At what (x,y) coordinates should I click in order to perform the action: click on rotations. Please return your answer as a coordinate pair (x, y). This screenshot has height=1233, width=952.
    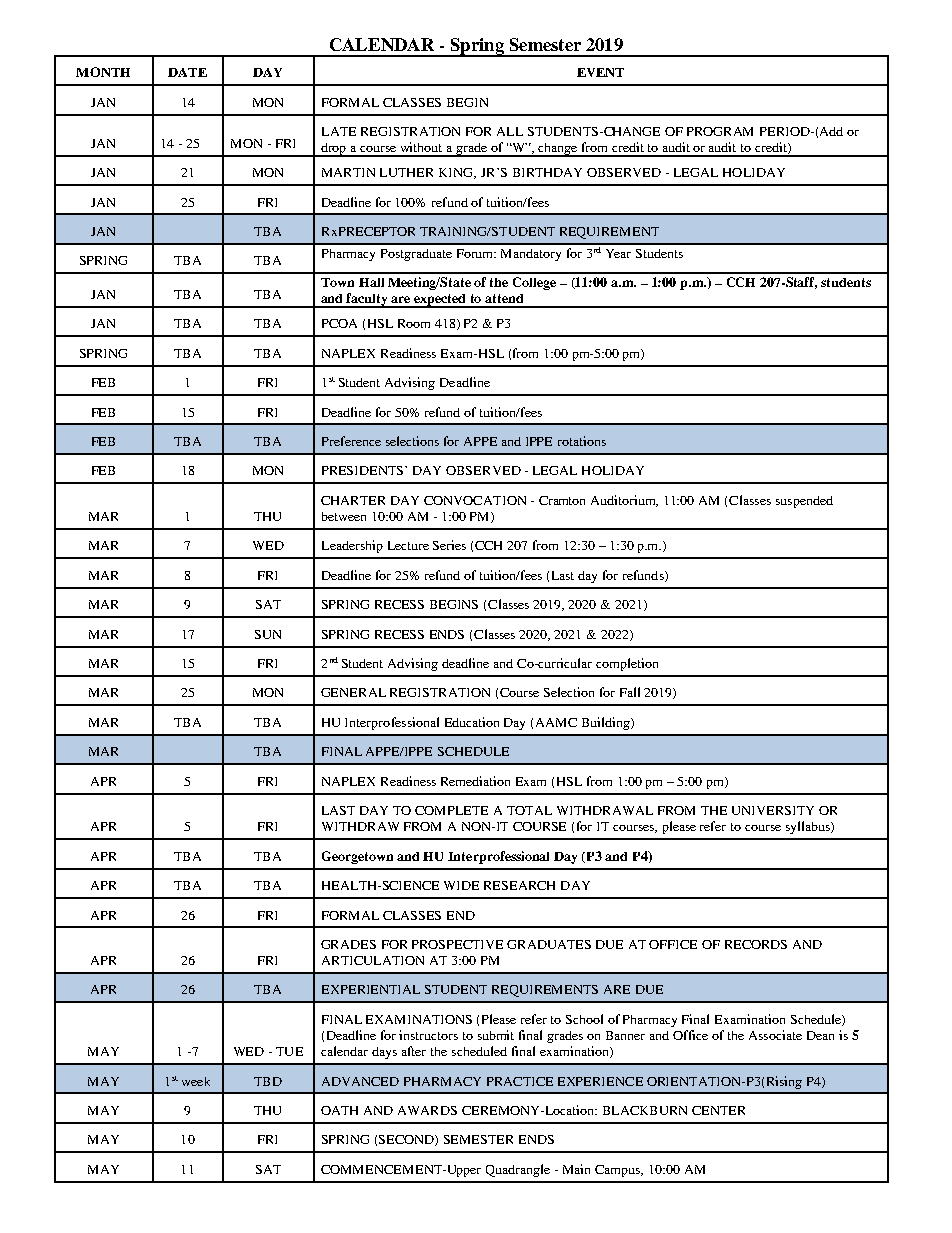
    Looking at the image, I should click on (582, 441).
